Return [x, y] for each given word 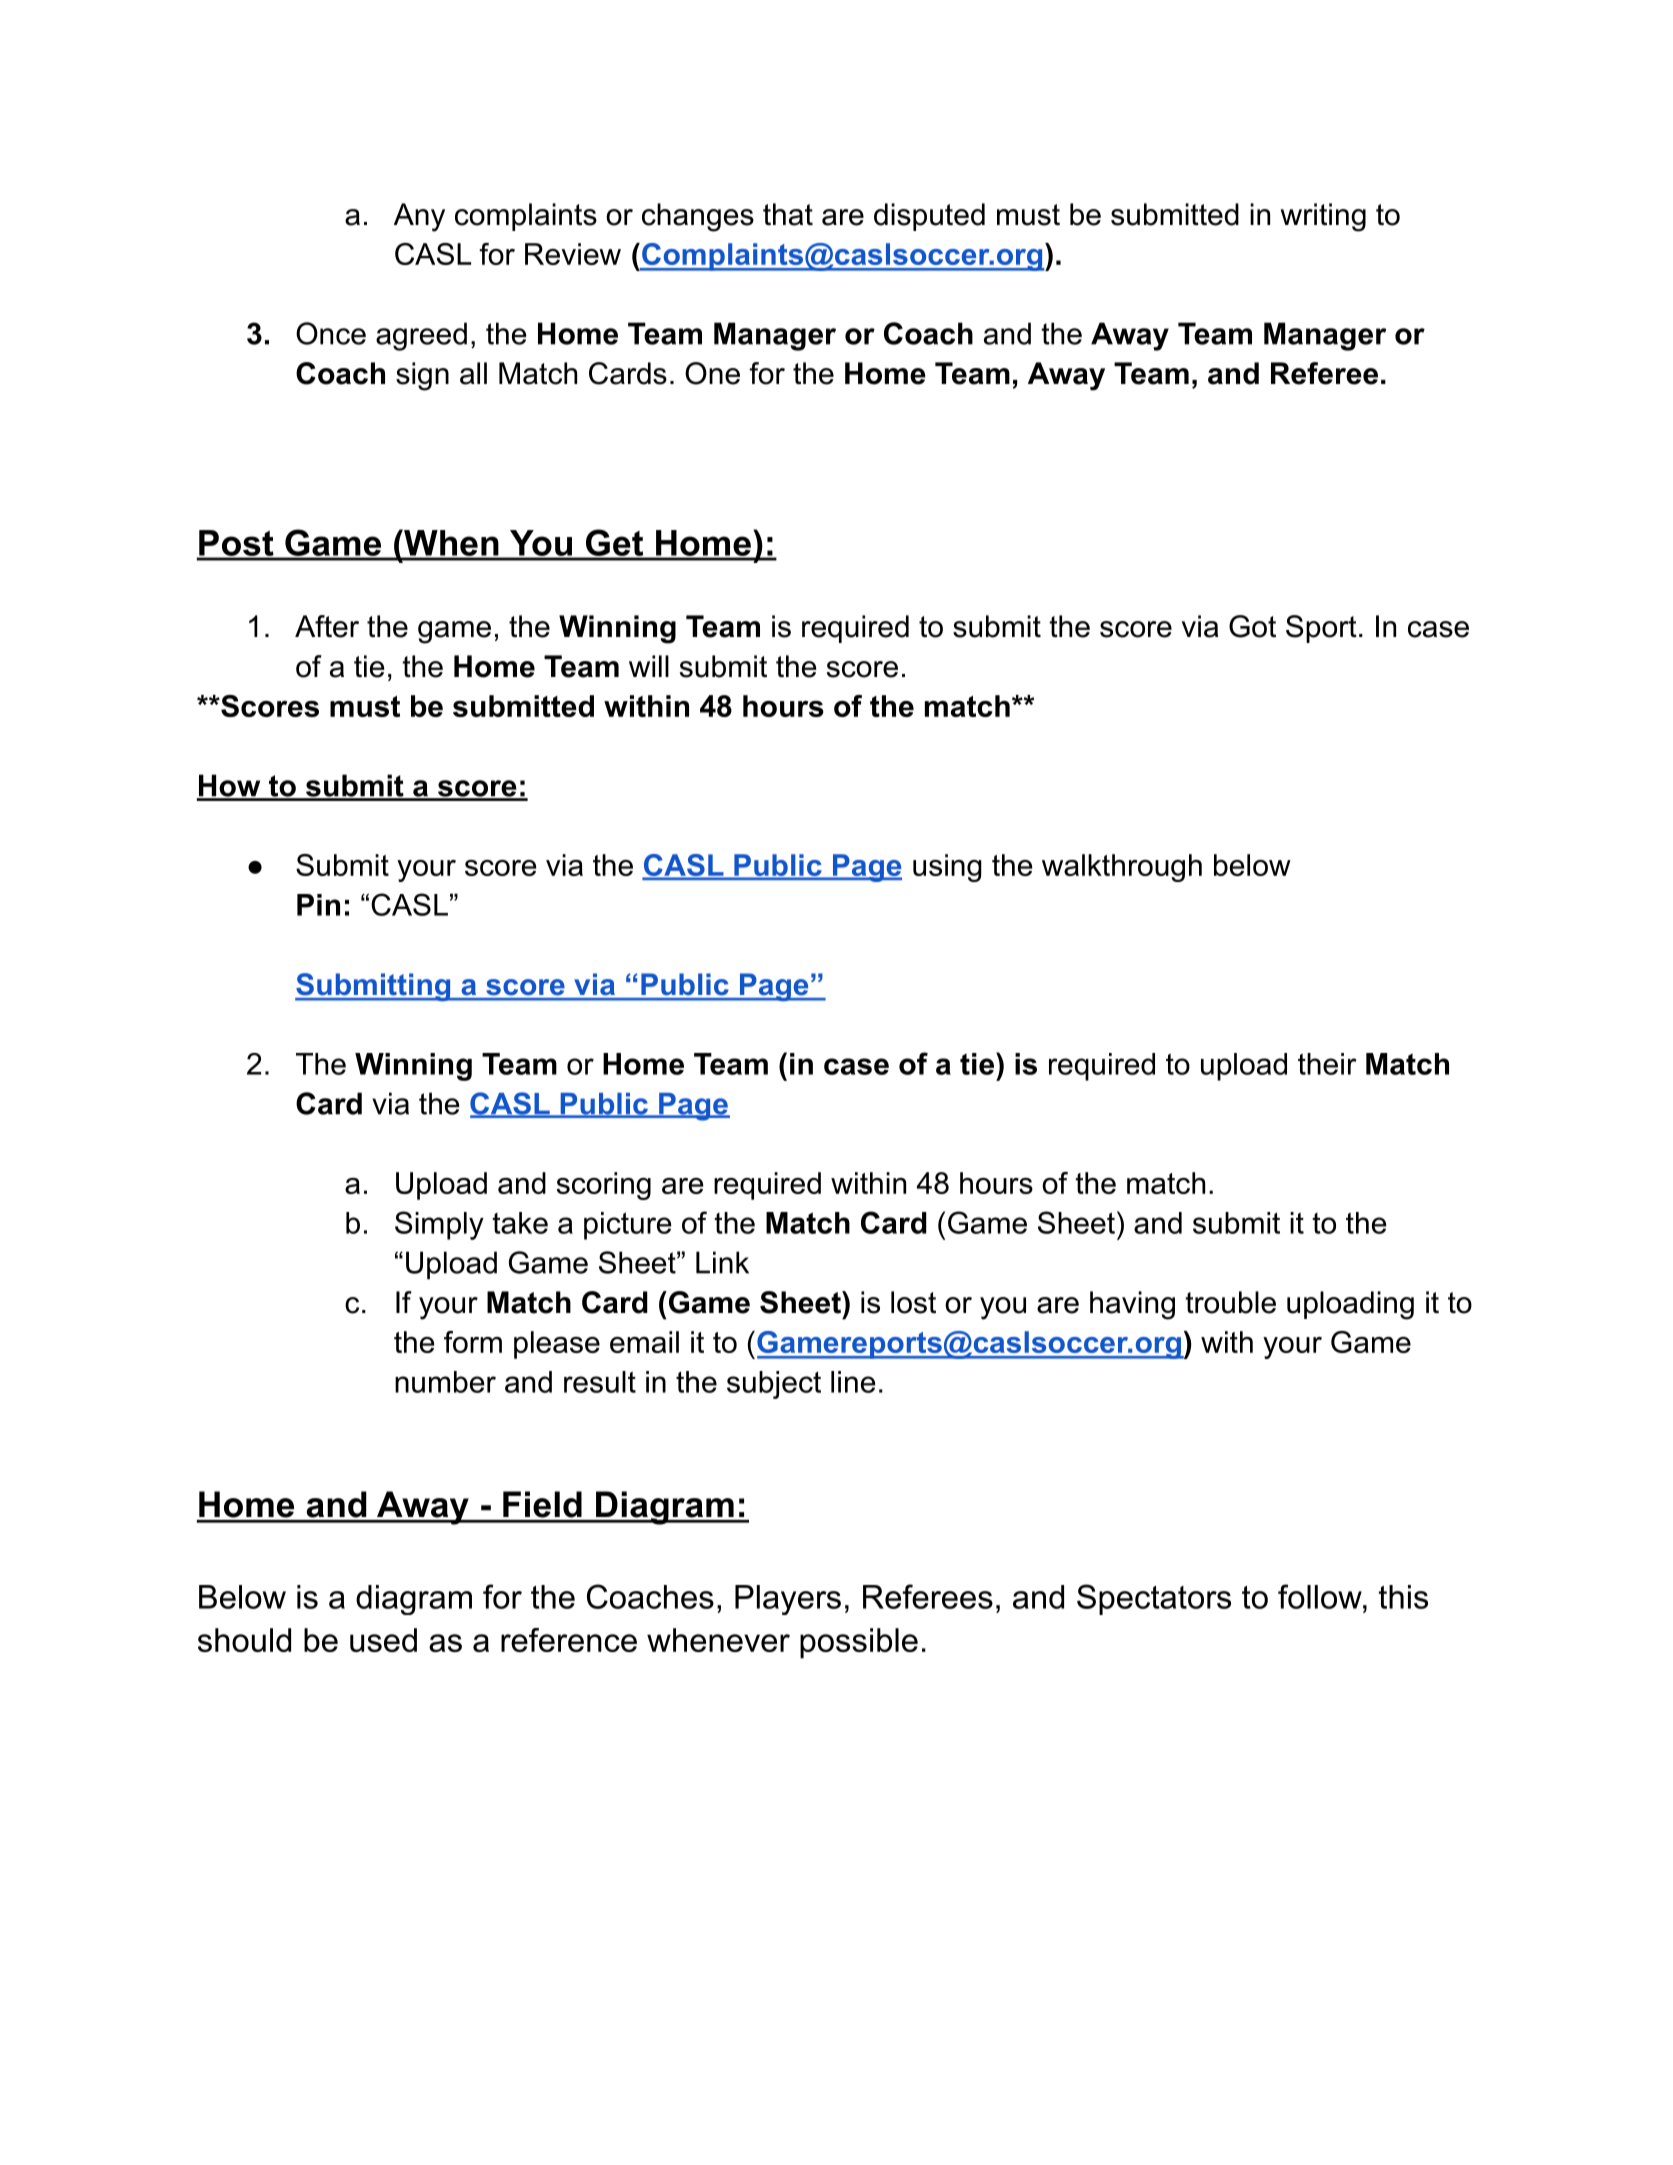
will [649, 666]
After [327, 626]
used [383, 1640]
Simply [439, 1225]
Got [1252, 626]
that [788, 214]
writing [1323, 217]
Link [722, 1262]
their [1327, 1064]
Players [788, 1600]
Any [419, 217]
